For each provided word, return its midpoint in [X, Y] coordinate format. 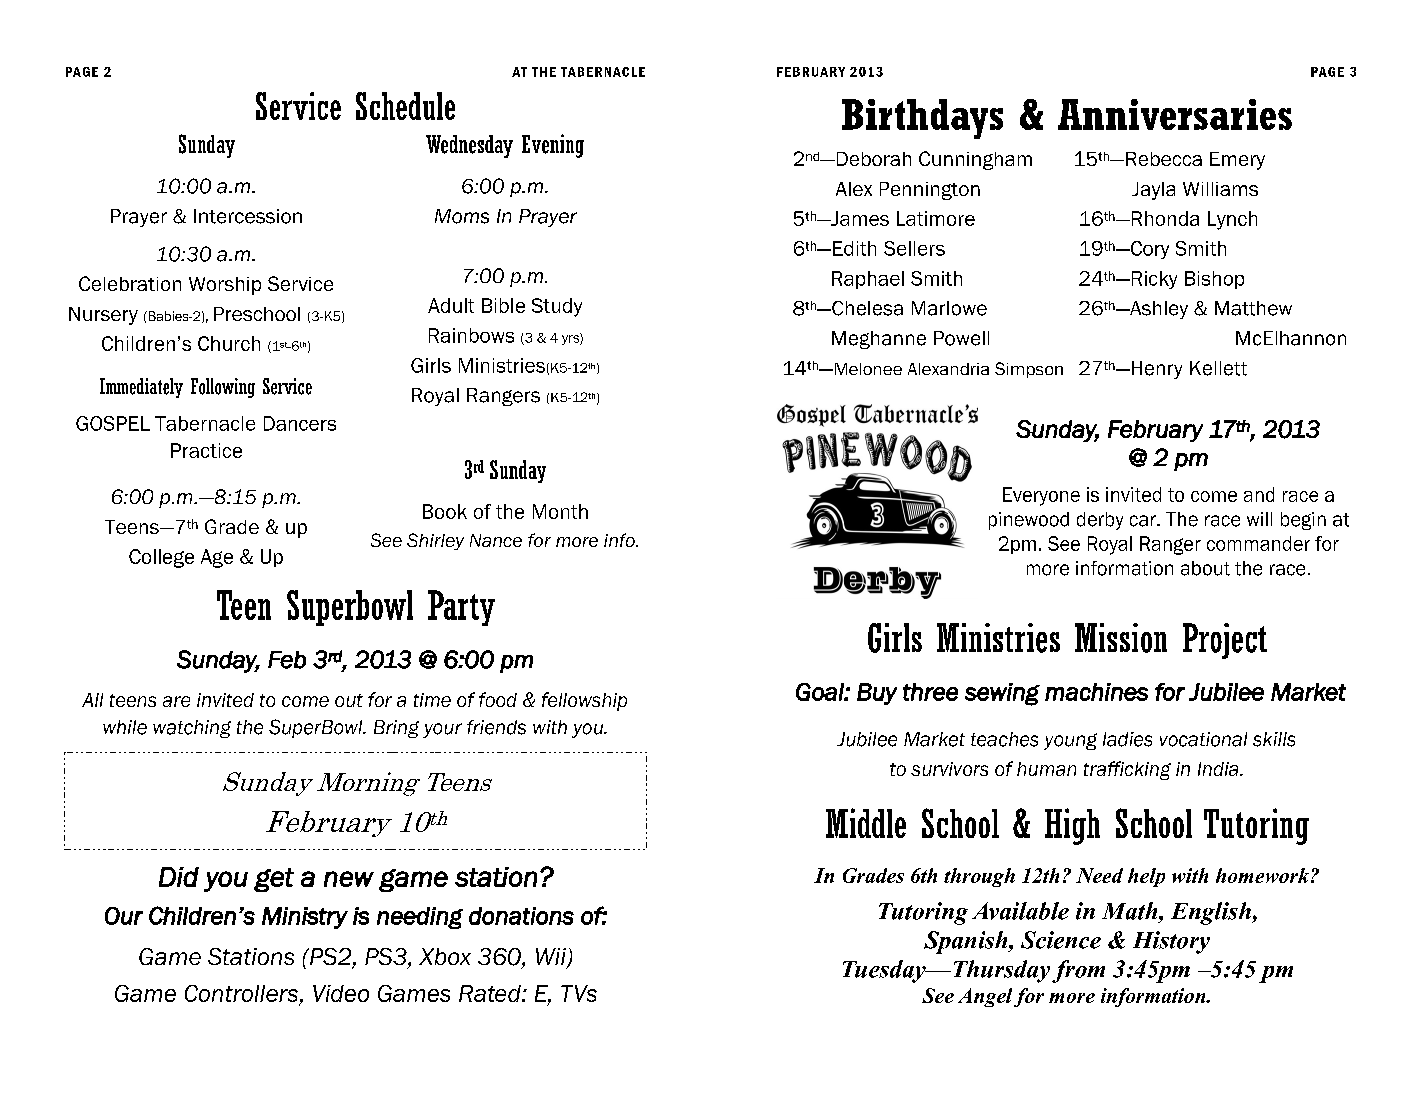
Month [560, 511]
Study [557, 307]
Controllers [241, 993]
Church [229, 343]
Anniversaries [1175, 114]
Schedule [405, 106]
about [1205, 568]
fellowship [584, 701]
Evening [553, 146]
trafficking [1127, 770]
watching [192, 729]
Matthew [1253, 308]
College [161, 558]
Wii [552, 957]
